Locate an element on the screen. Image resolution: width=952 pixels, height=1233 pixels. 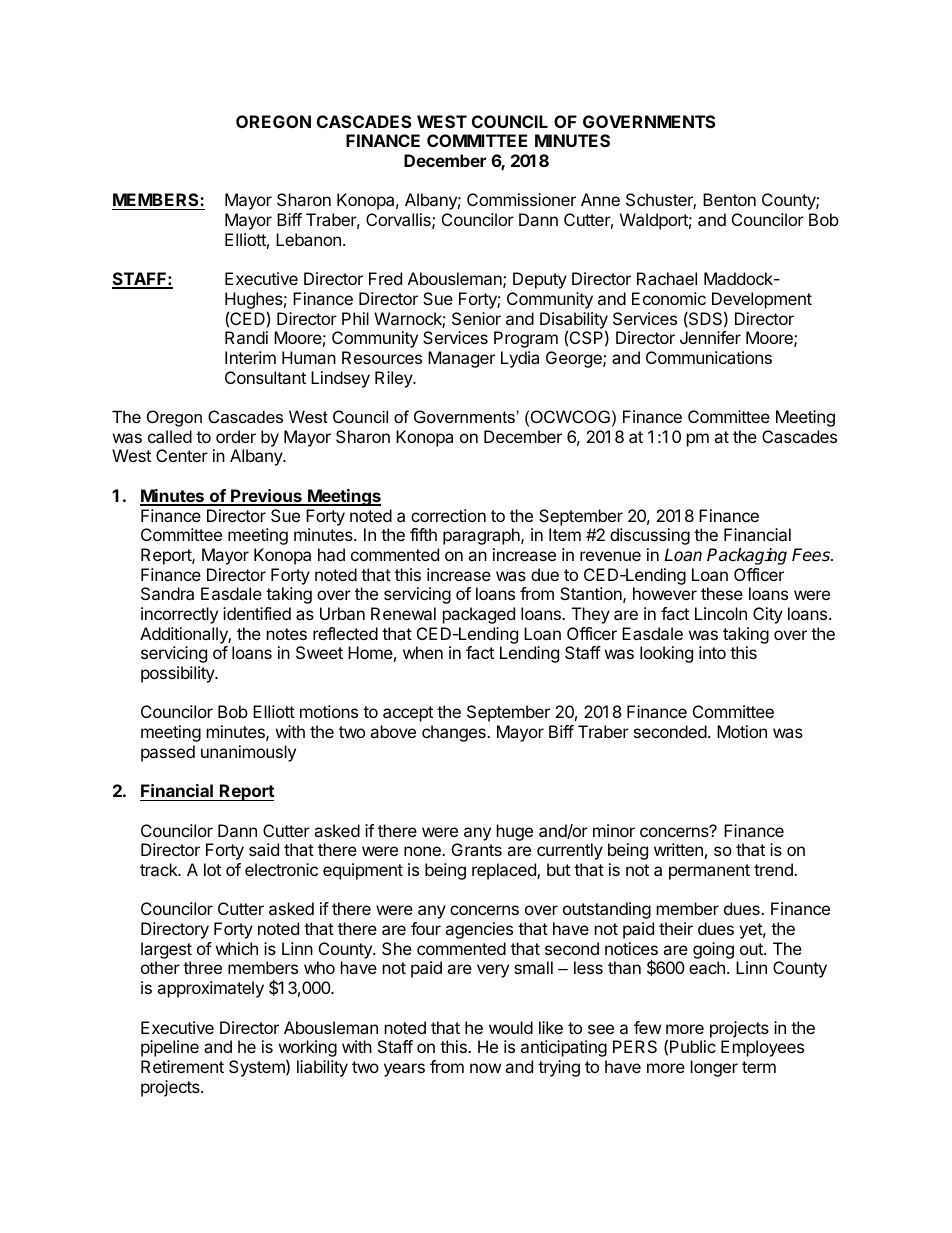
unanimously is located at coordinates (248, 753).
